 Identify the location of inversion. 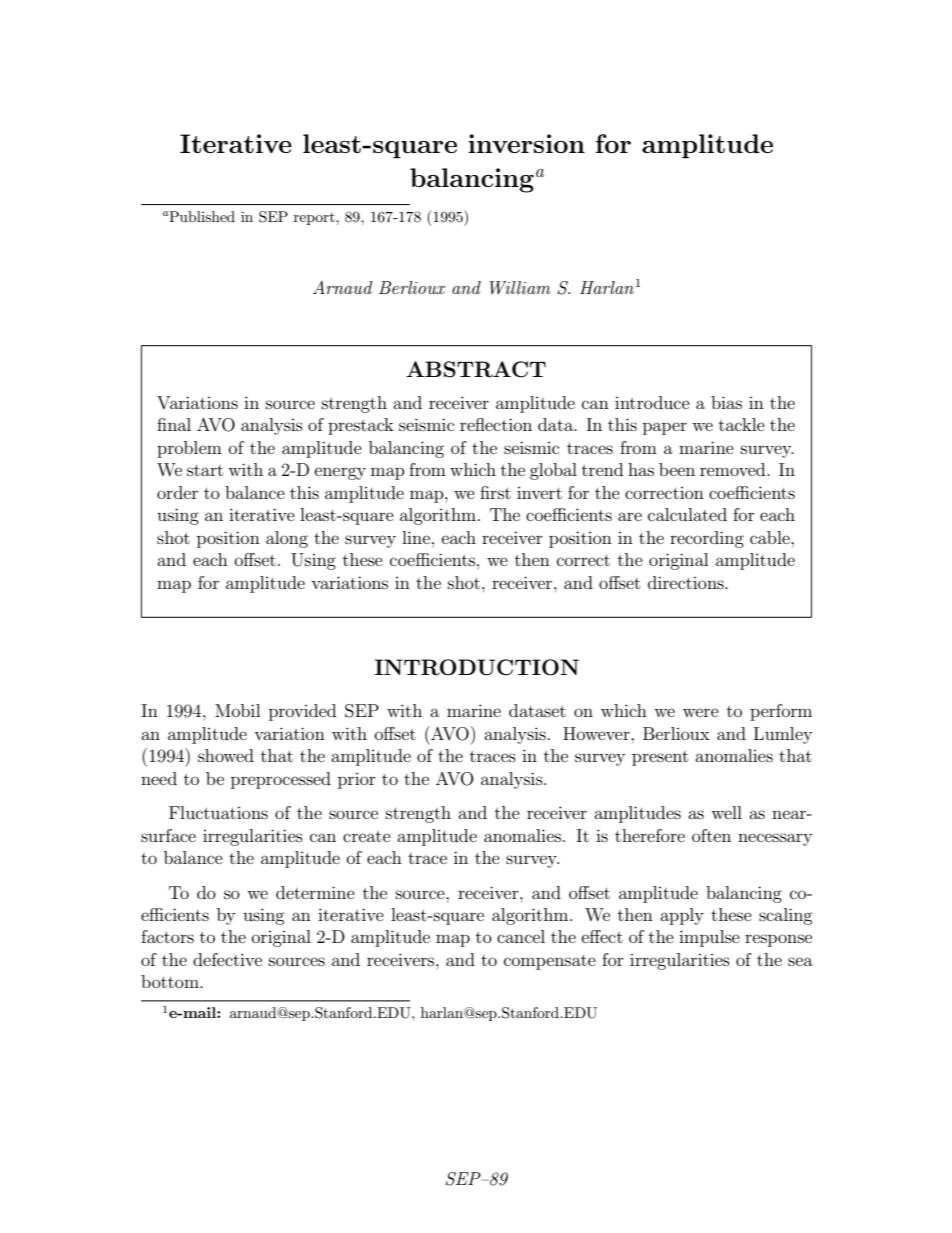
(526, 143).
